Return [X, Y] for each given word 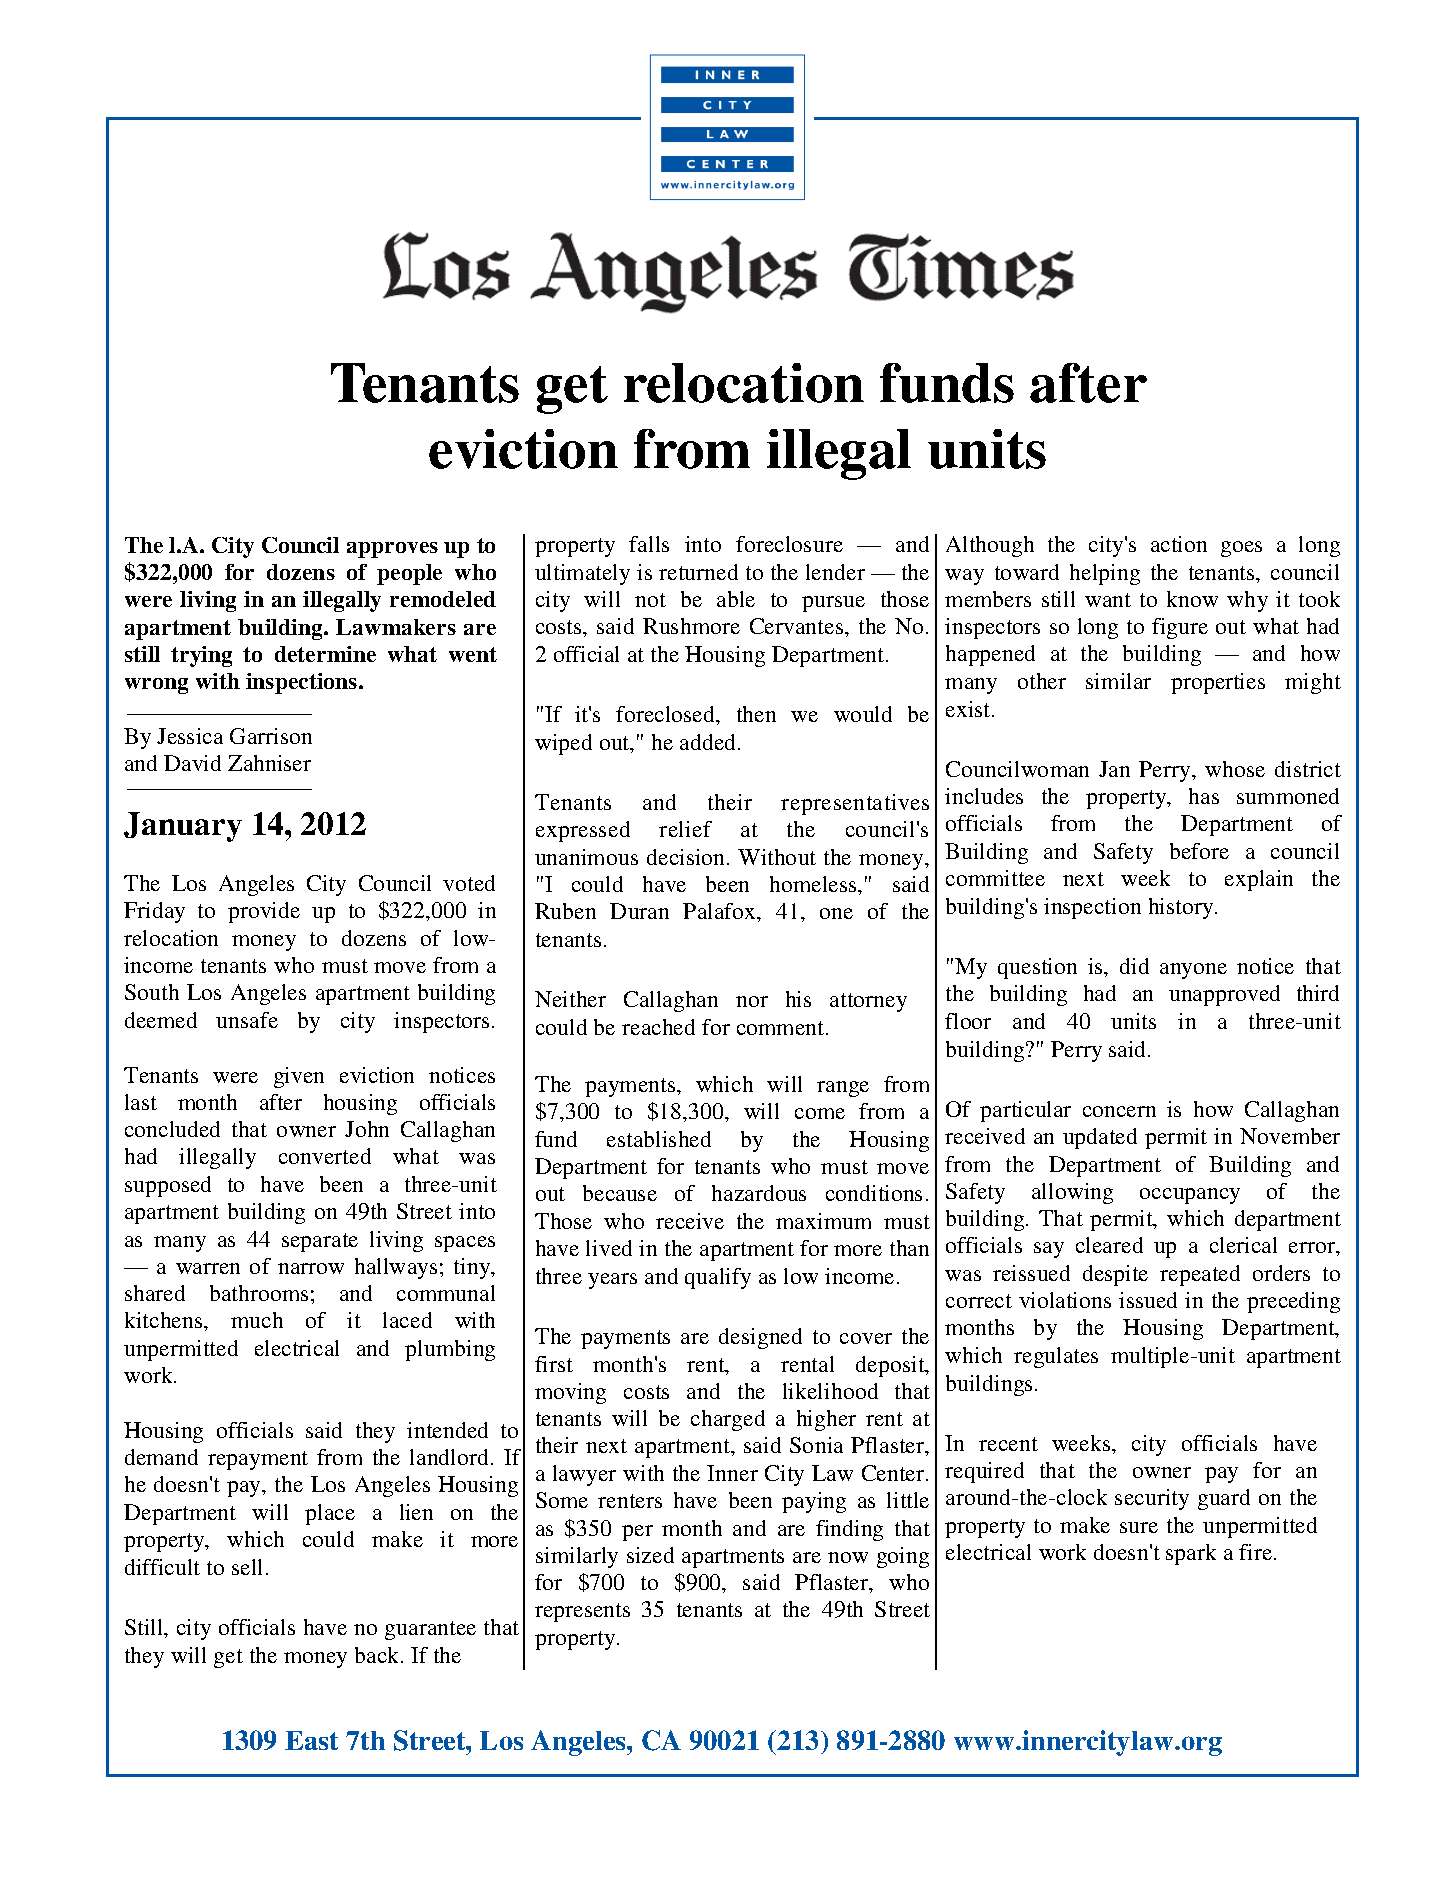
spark [1191, 1554]
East [311, 1740]
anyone [1193, 971]
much [257, 1320]
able [736, 599]
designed [760, 1338]
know [1192, 599]
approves [392, 550]
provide [264, 912]
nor [752, 1001]
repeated [1200, 1275]
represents [582, 1612]
